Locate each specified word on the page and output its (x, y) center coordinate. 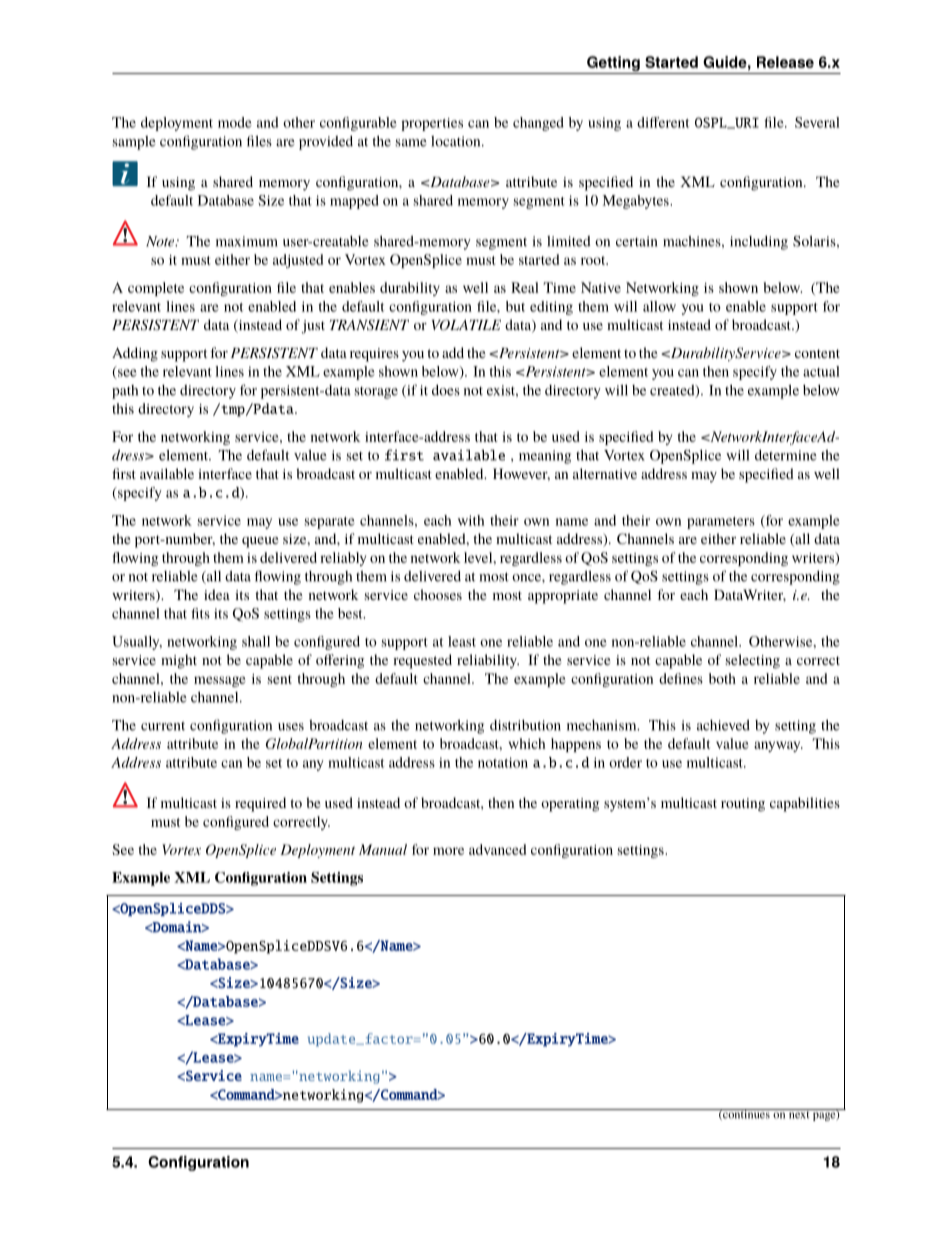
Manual (383, 849)
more (448, 851)
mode (235, 122)
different (663, 122)
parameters (721, 523)
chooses (438, 594)
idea (217, 594)
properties (432, 124)
